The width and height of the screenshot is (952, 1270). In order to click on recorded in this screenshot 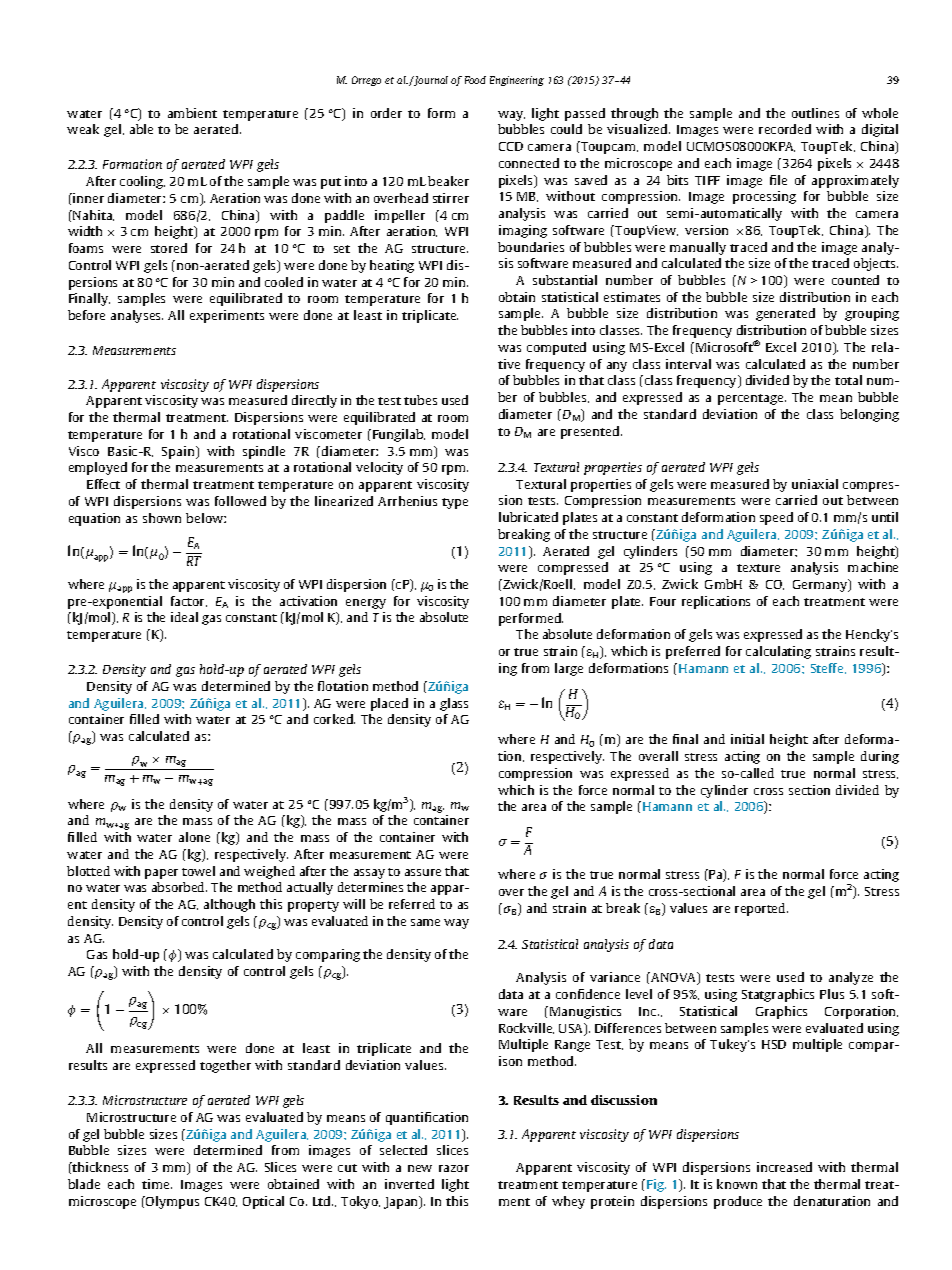, I will do `click(785, 129)`.
